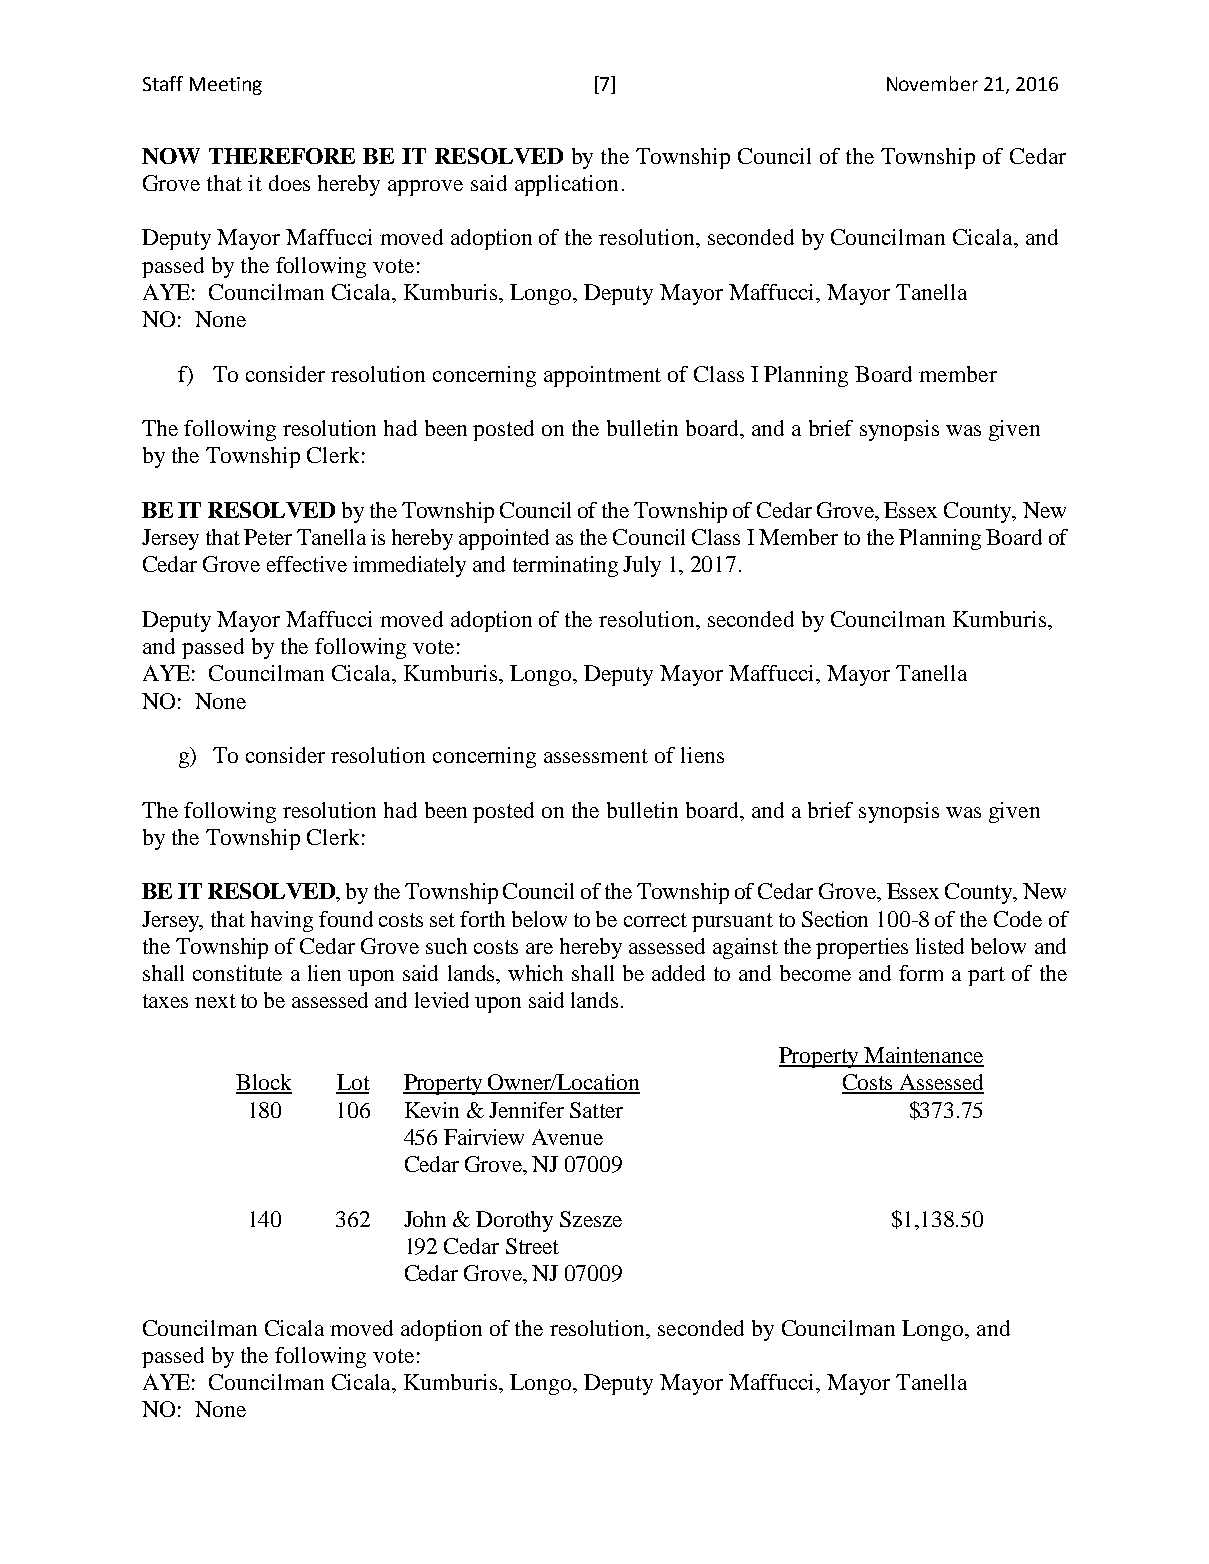 The width and height of the page is (1209, 1564). I want to click on John, so click(425, 1219).
